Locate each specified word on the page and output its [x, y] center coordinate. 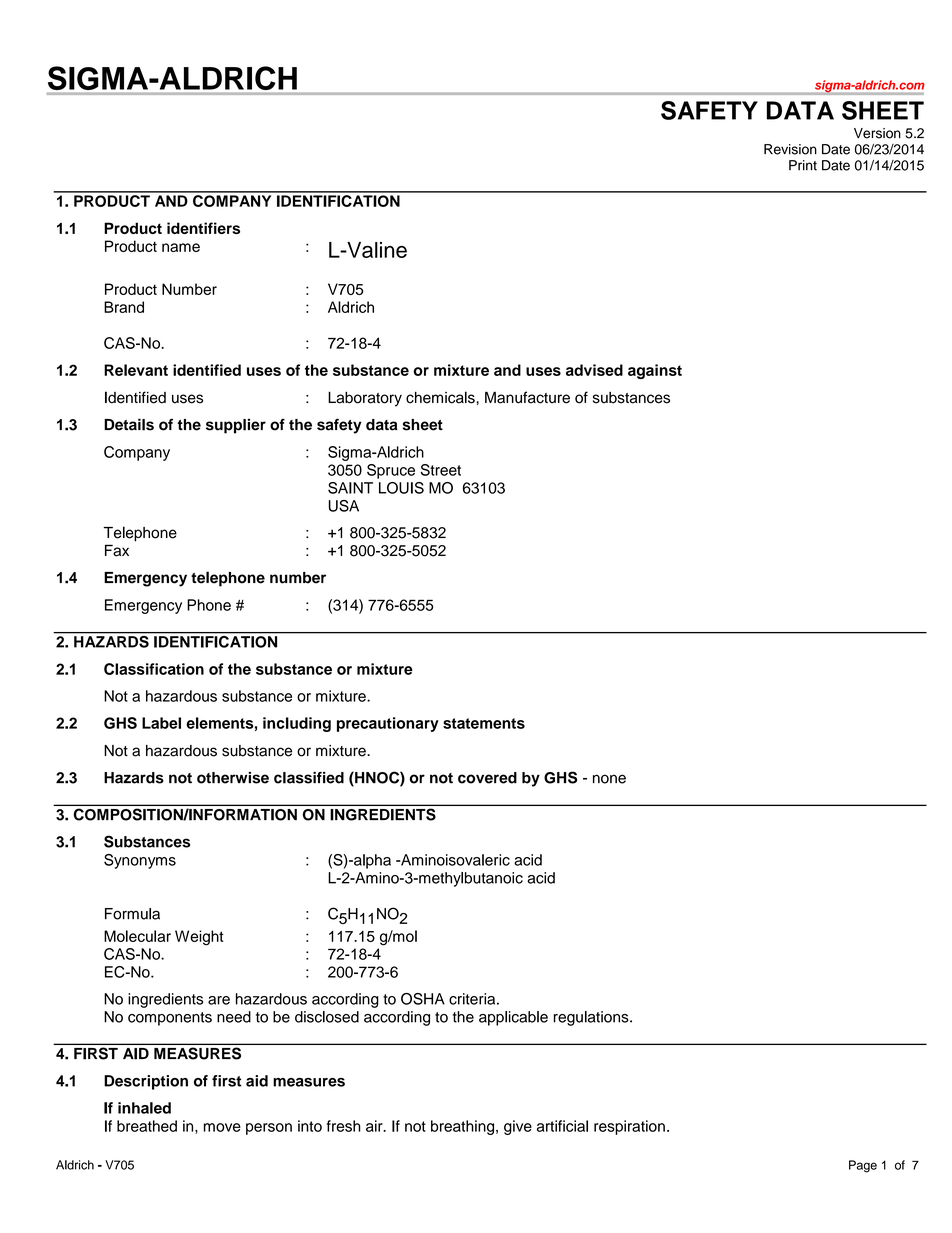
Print [803, 165]
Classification [154, 669]
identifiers [203, 228]
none [609, 779]
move [222, 1127]
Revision [790, 149]
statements [484, 723]
